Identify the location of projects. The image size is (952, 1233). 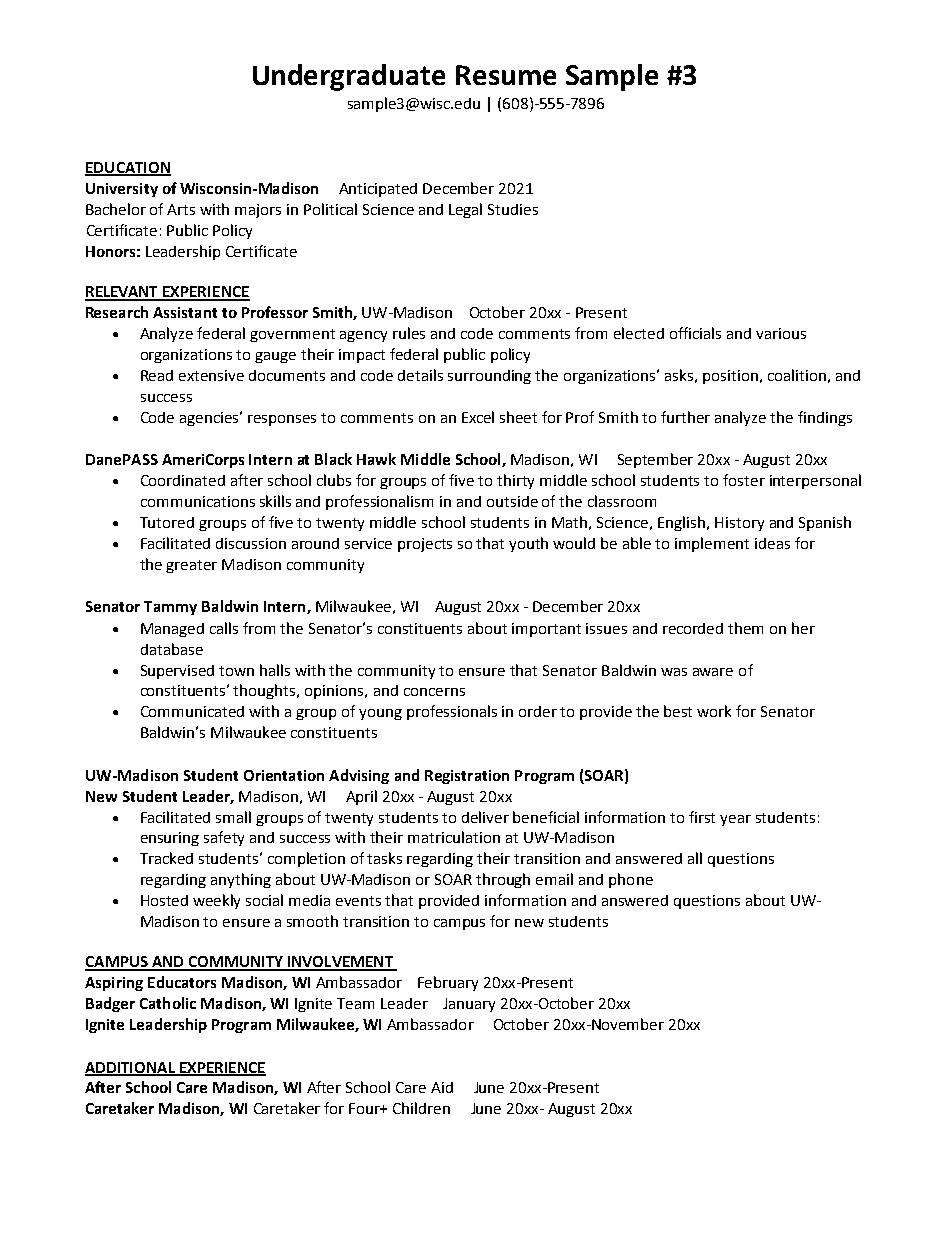
(425, 545).
